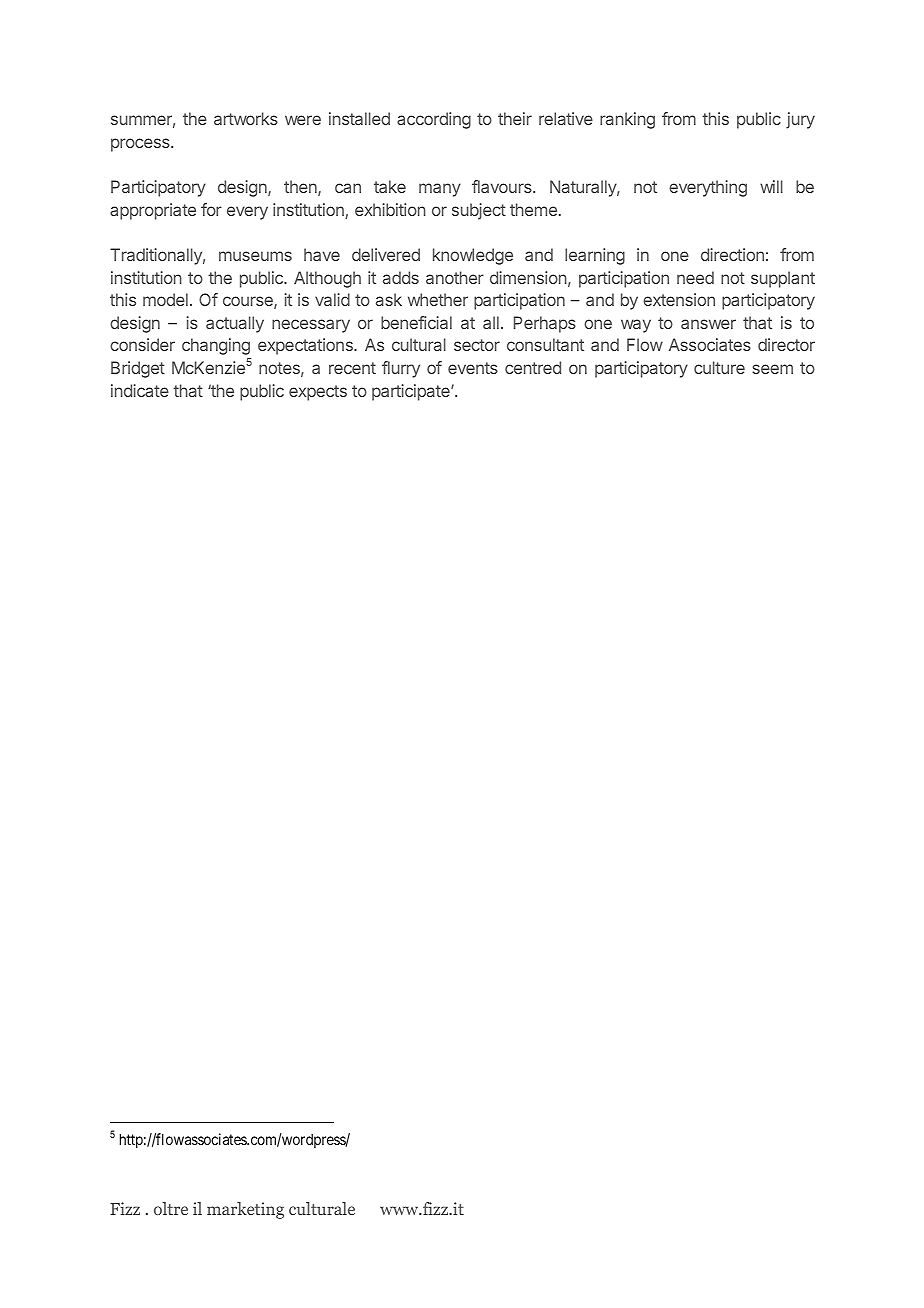 The width and height of the image is (924, 1308). I want to click on participate, so click(412, 392).
